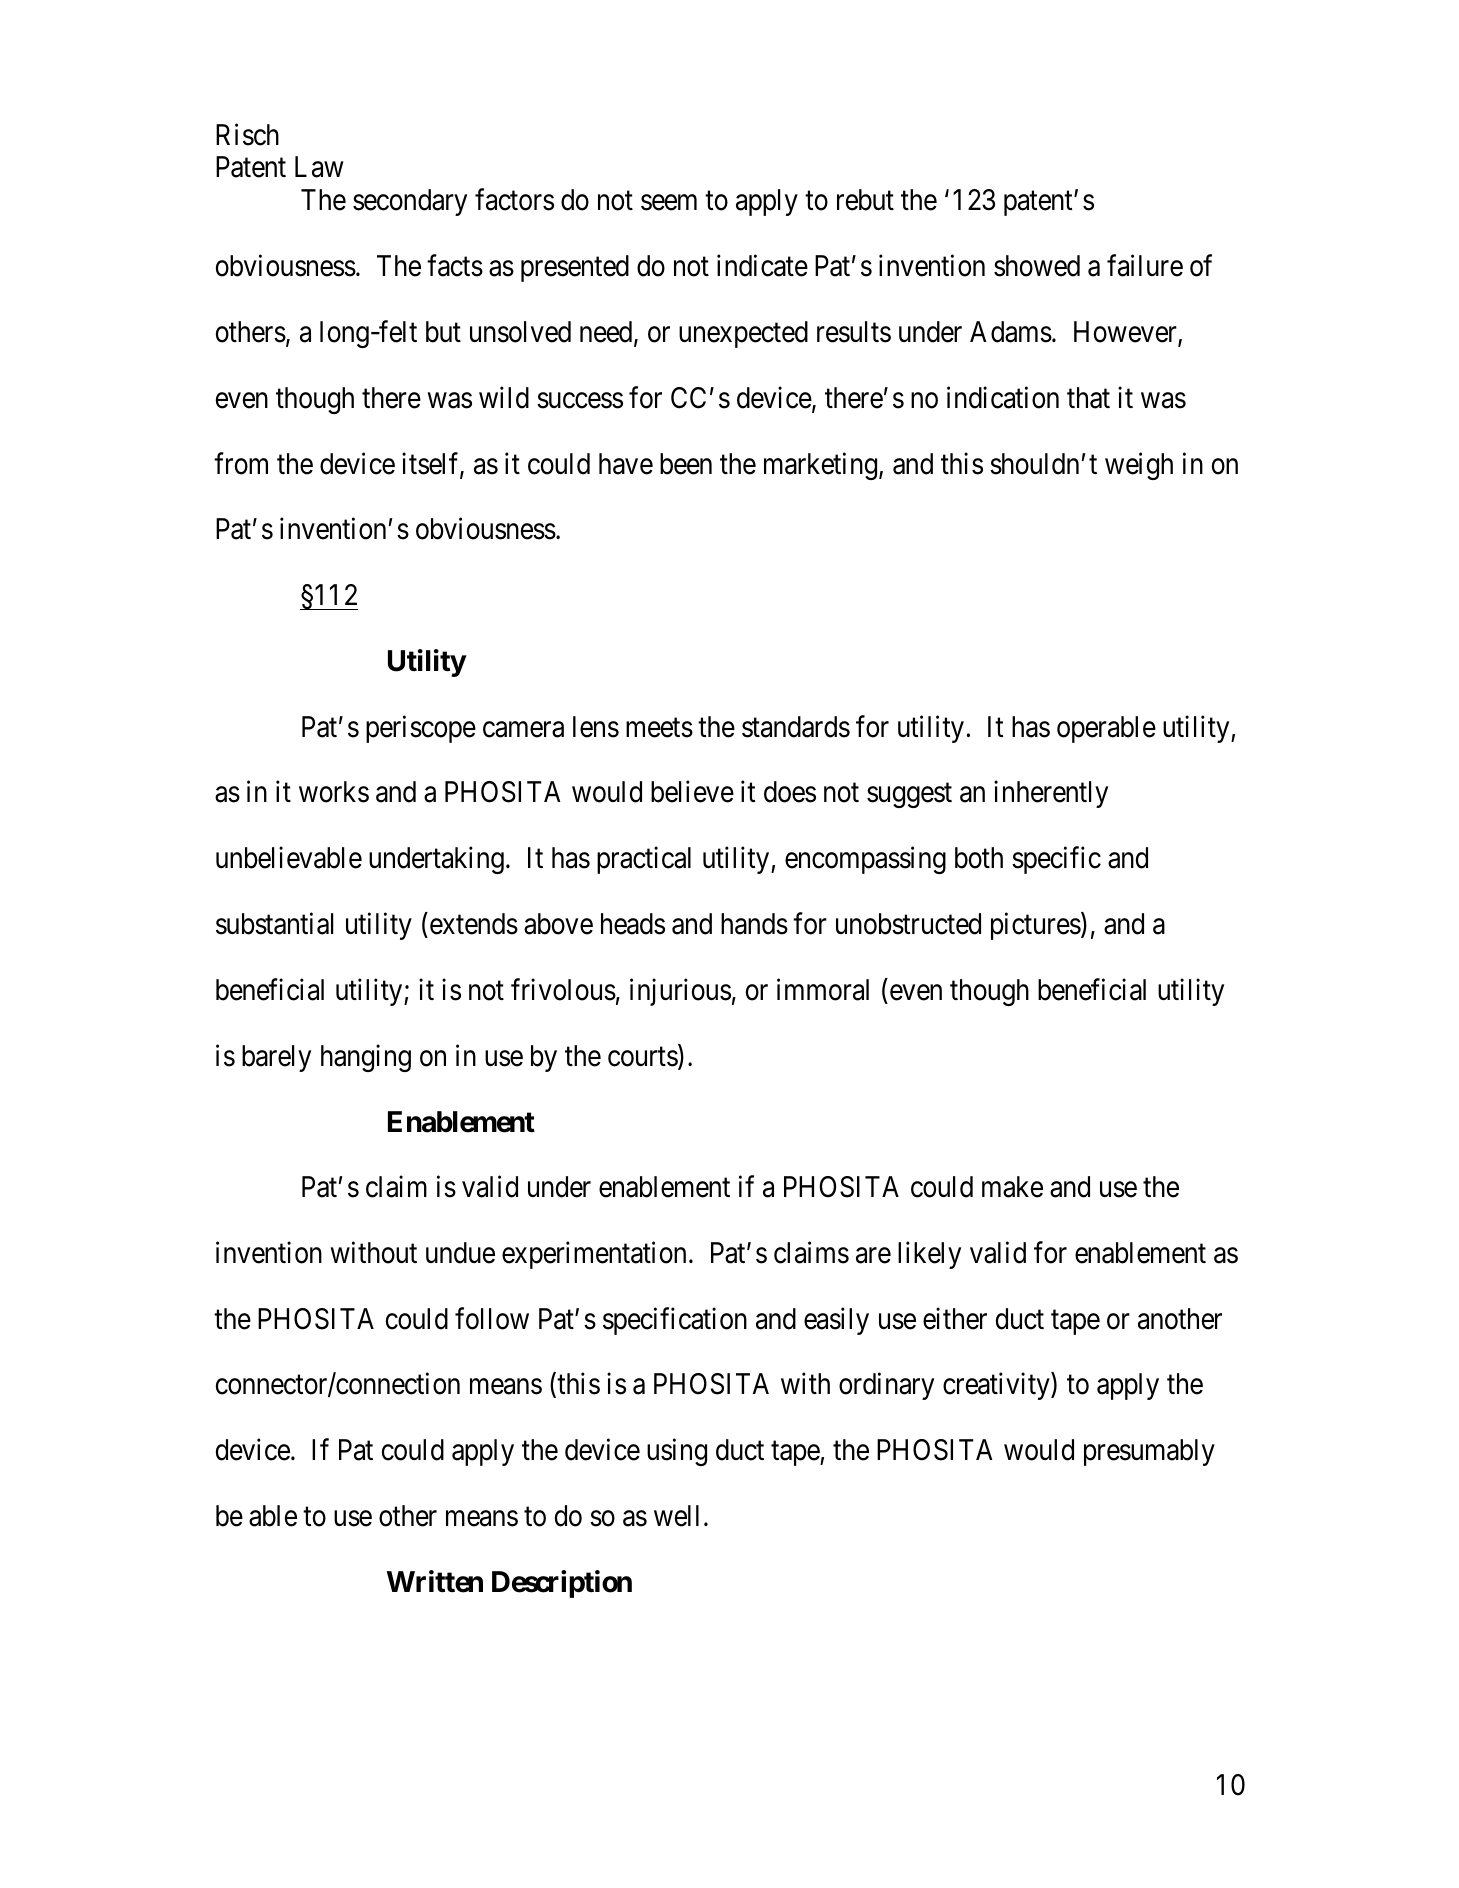 The width and height of the screenshot is (1459, 1888). Describe the element at coordinates (1003, 397) in the screenshot. I see `indication` at that location.
